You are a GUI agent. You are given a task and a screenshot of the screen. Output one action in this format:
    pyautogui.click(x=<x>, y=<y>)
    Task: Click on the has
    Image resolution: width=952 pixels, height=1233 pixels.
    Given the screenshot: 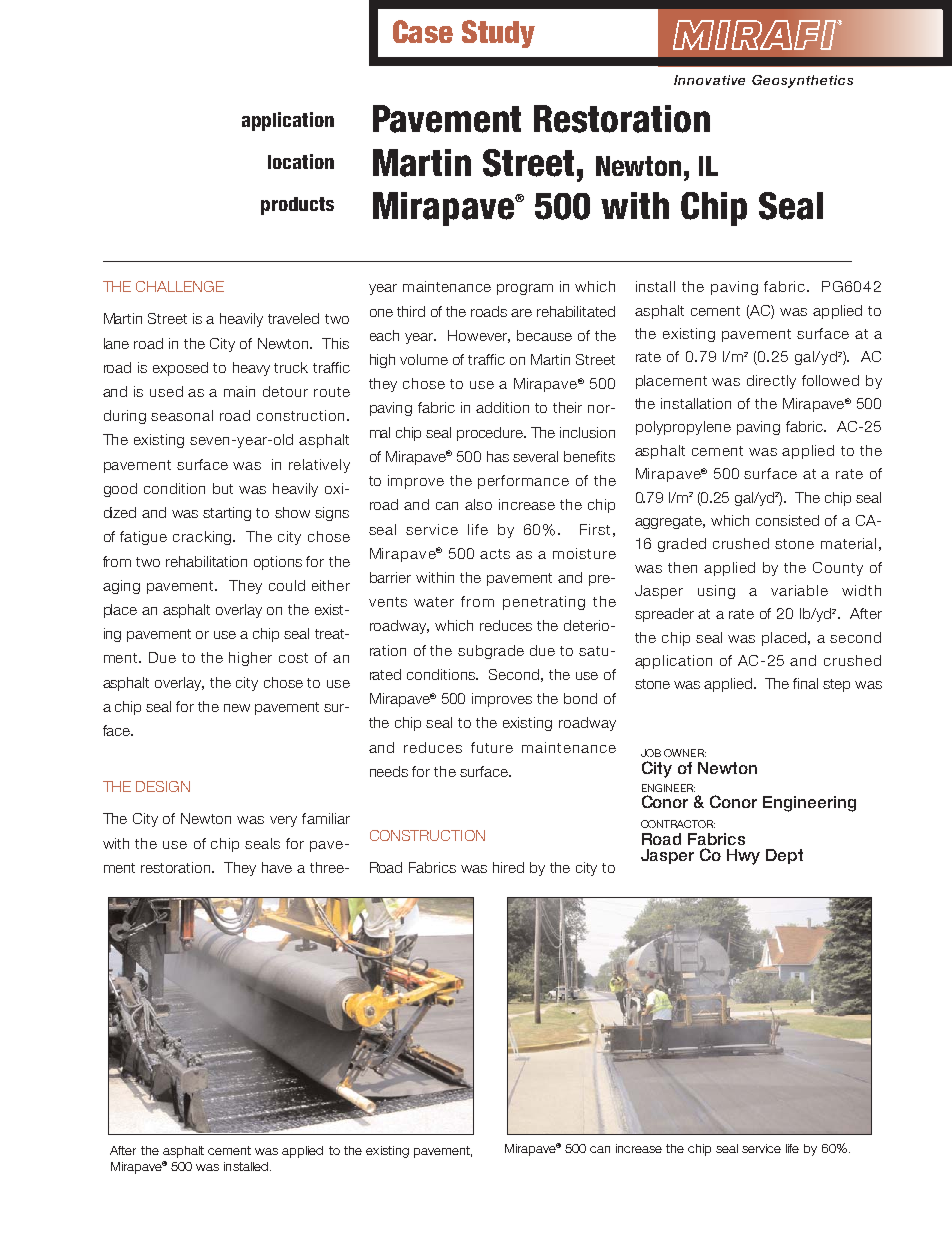 What is the action you would take?
    pyautogui.click(x=498, y=456)
